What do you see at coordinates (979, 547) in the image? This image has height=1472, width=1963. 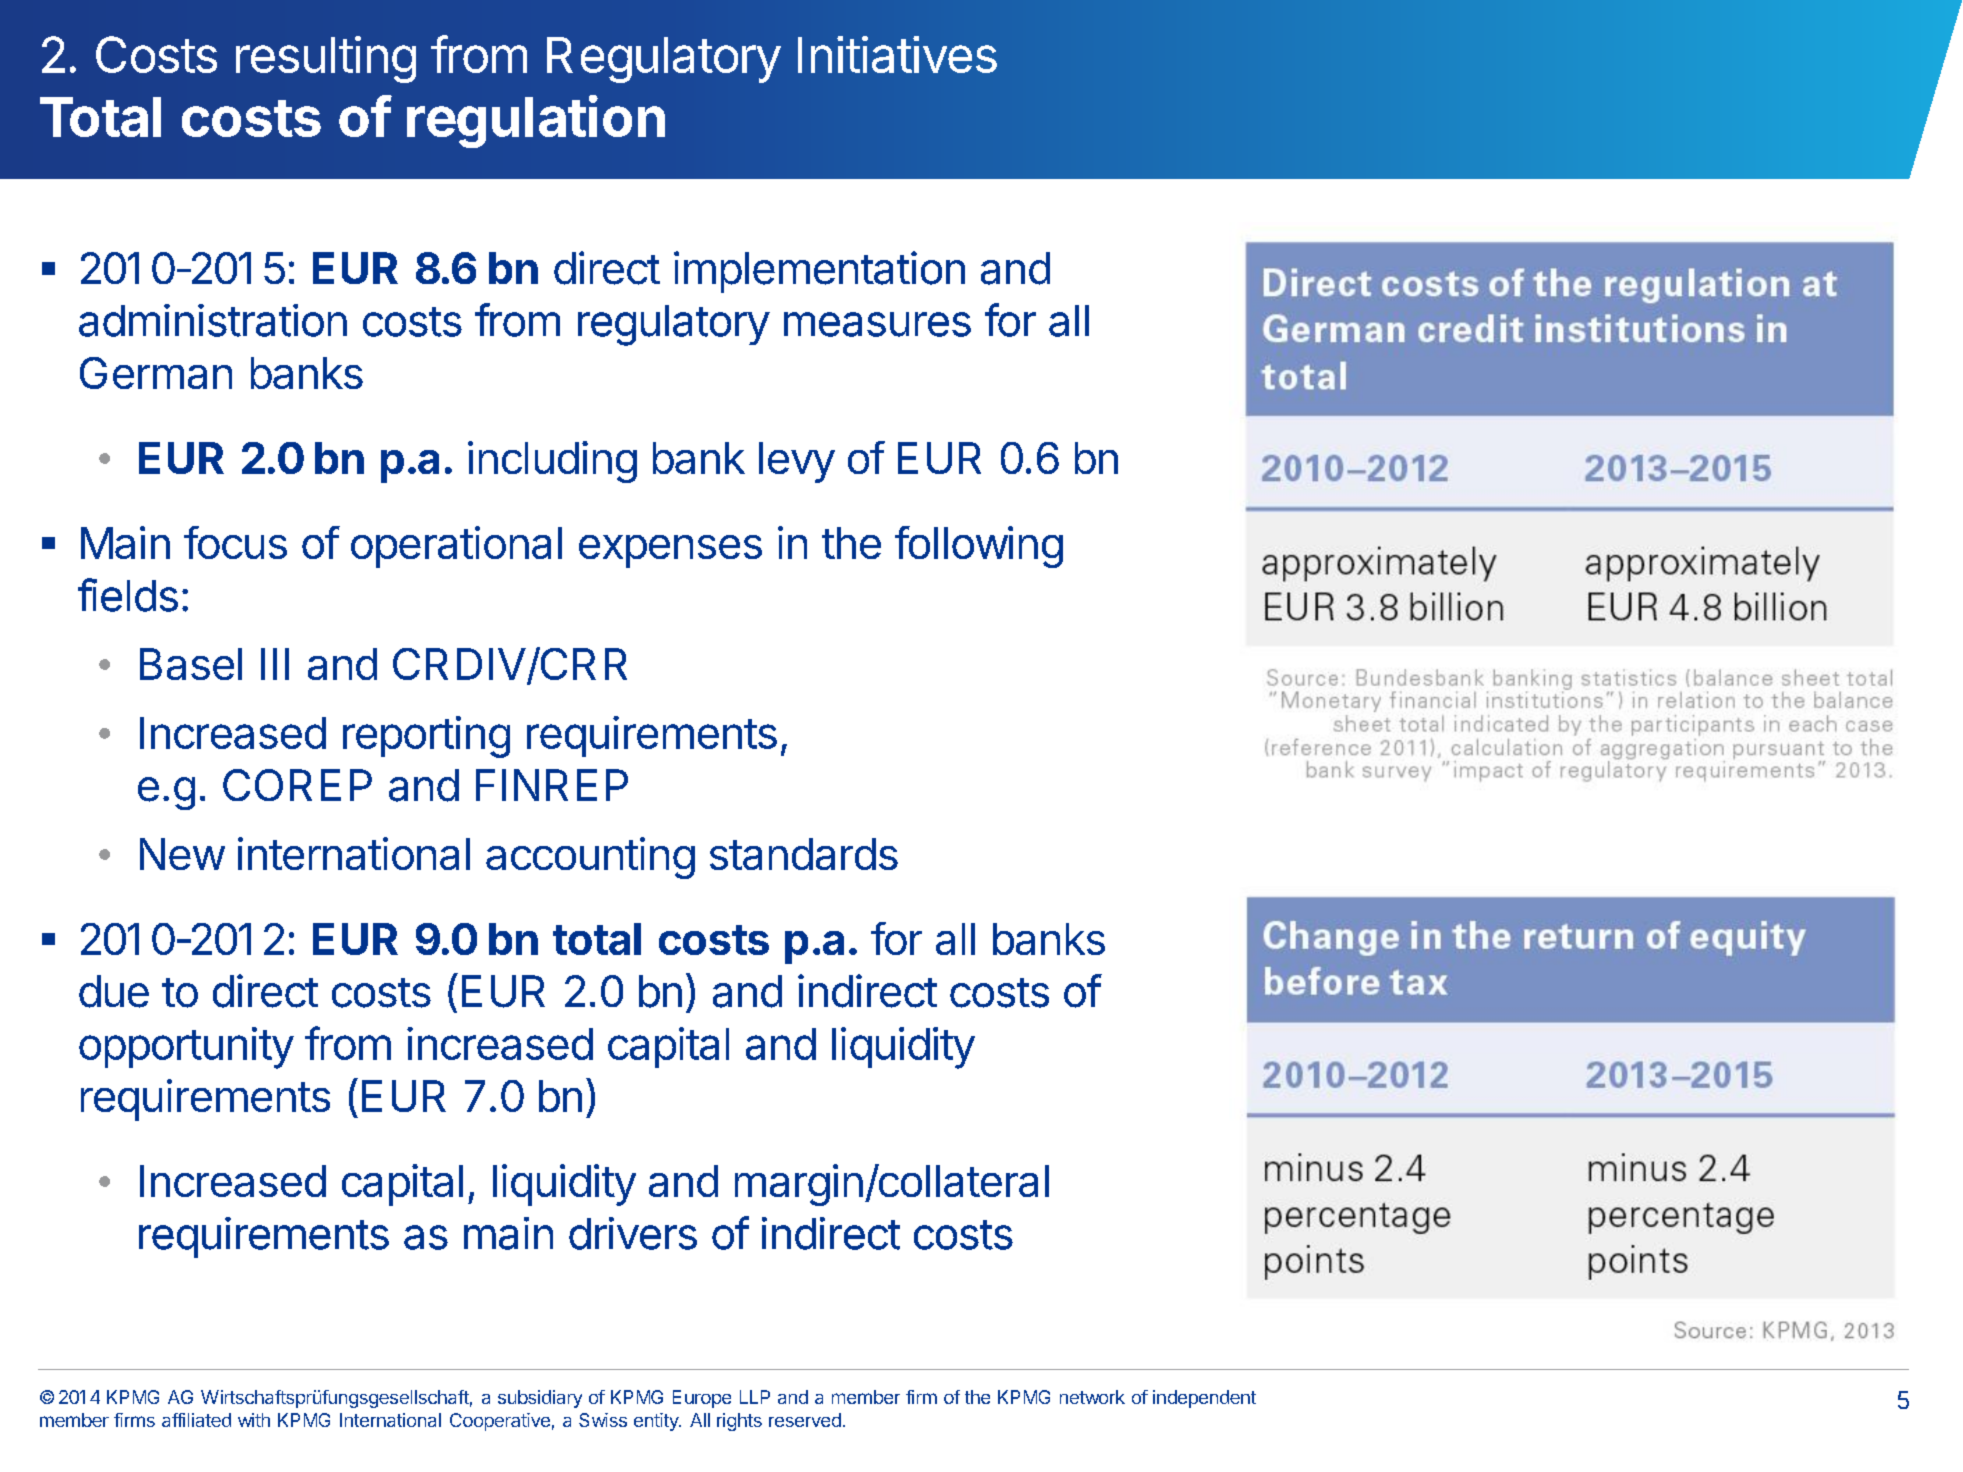 I see `following` at bounding box center [979, 547].
